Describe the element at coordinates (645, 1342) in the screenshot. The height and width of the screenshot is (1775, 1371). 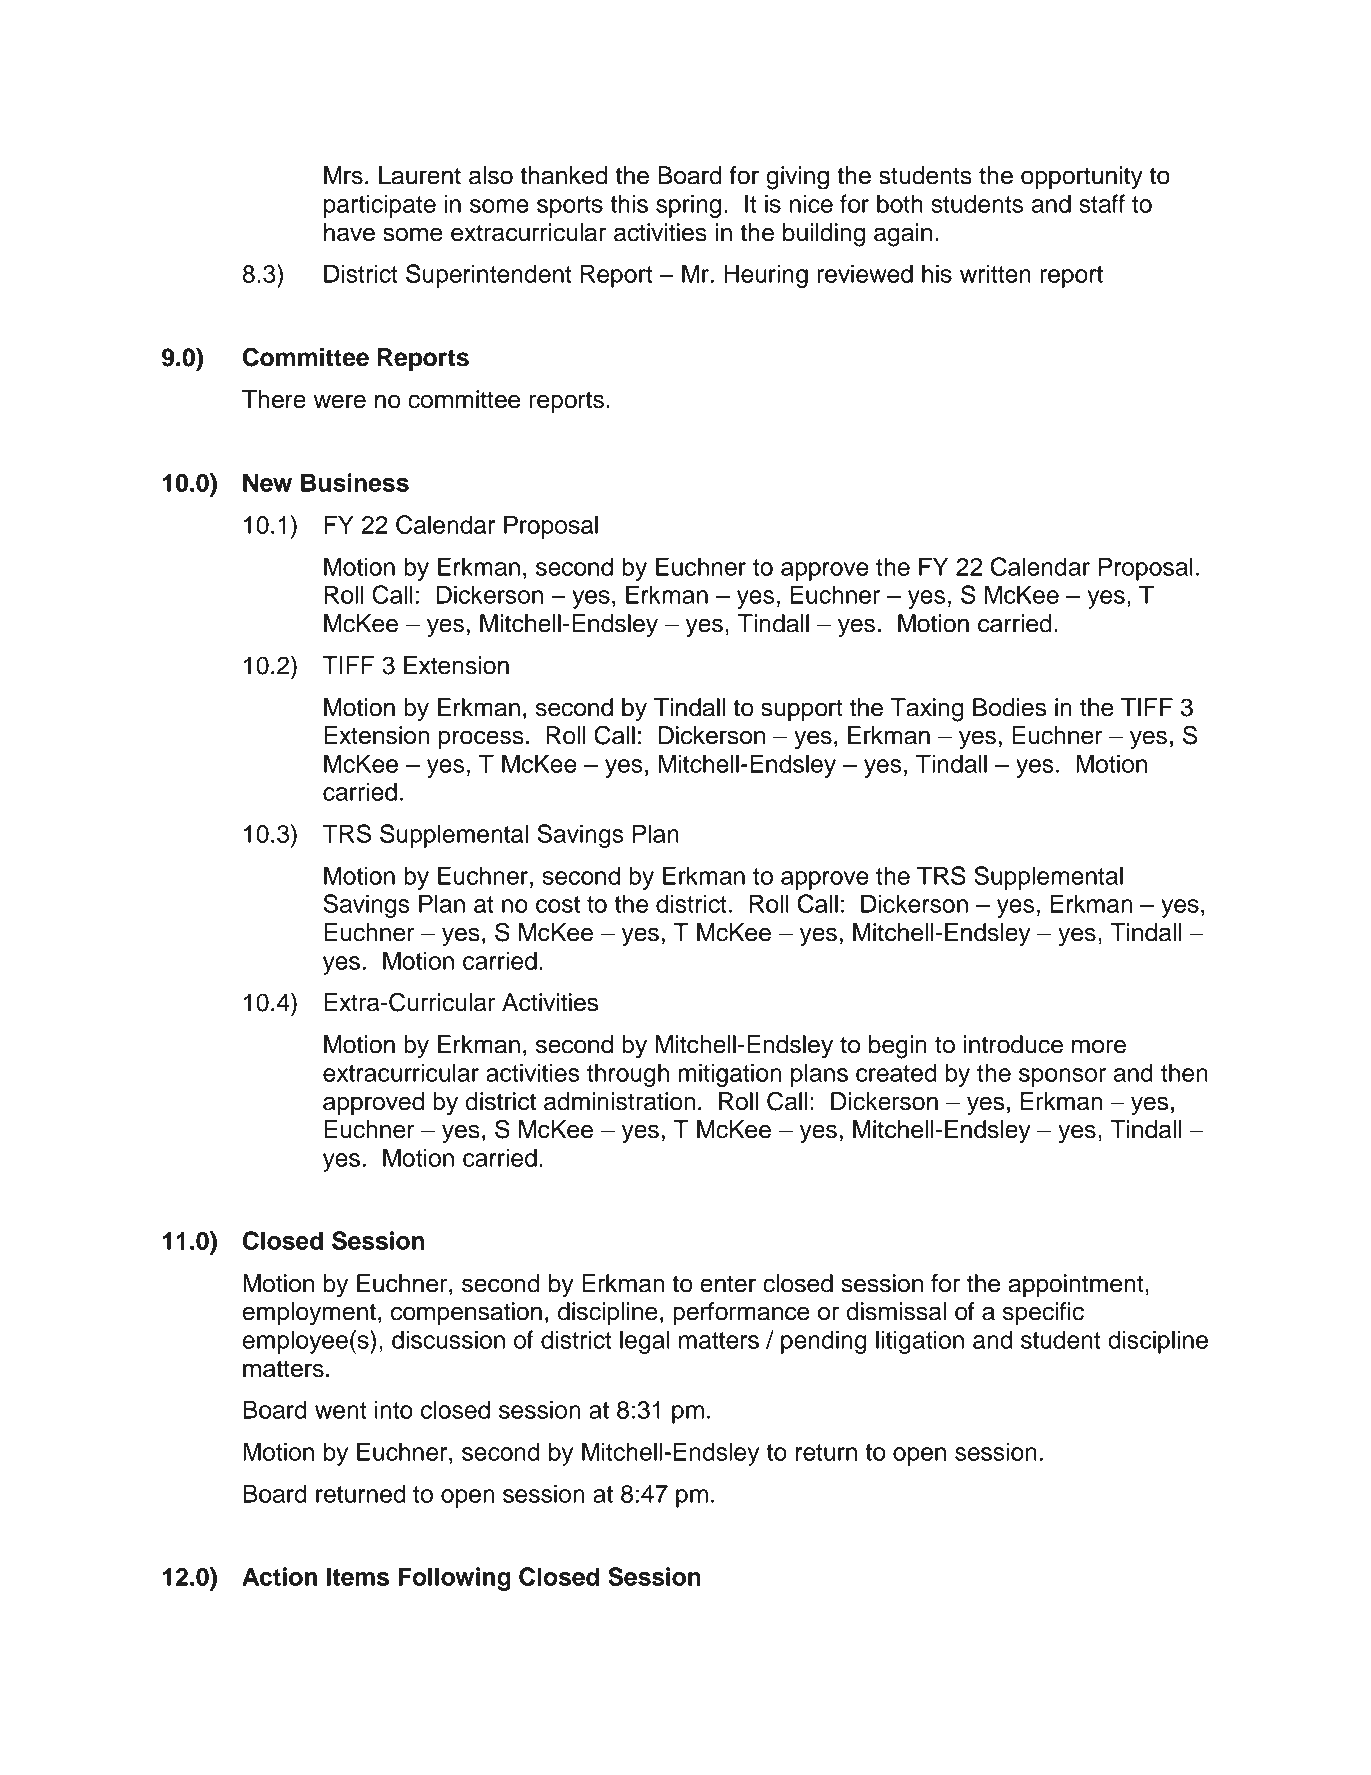
I see `legal` at that location.
